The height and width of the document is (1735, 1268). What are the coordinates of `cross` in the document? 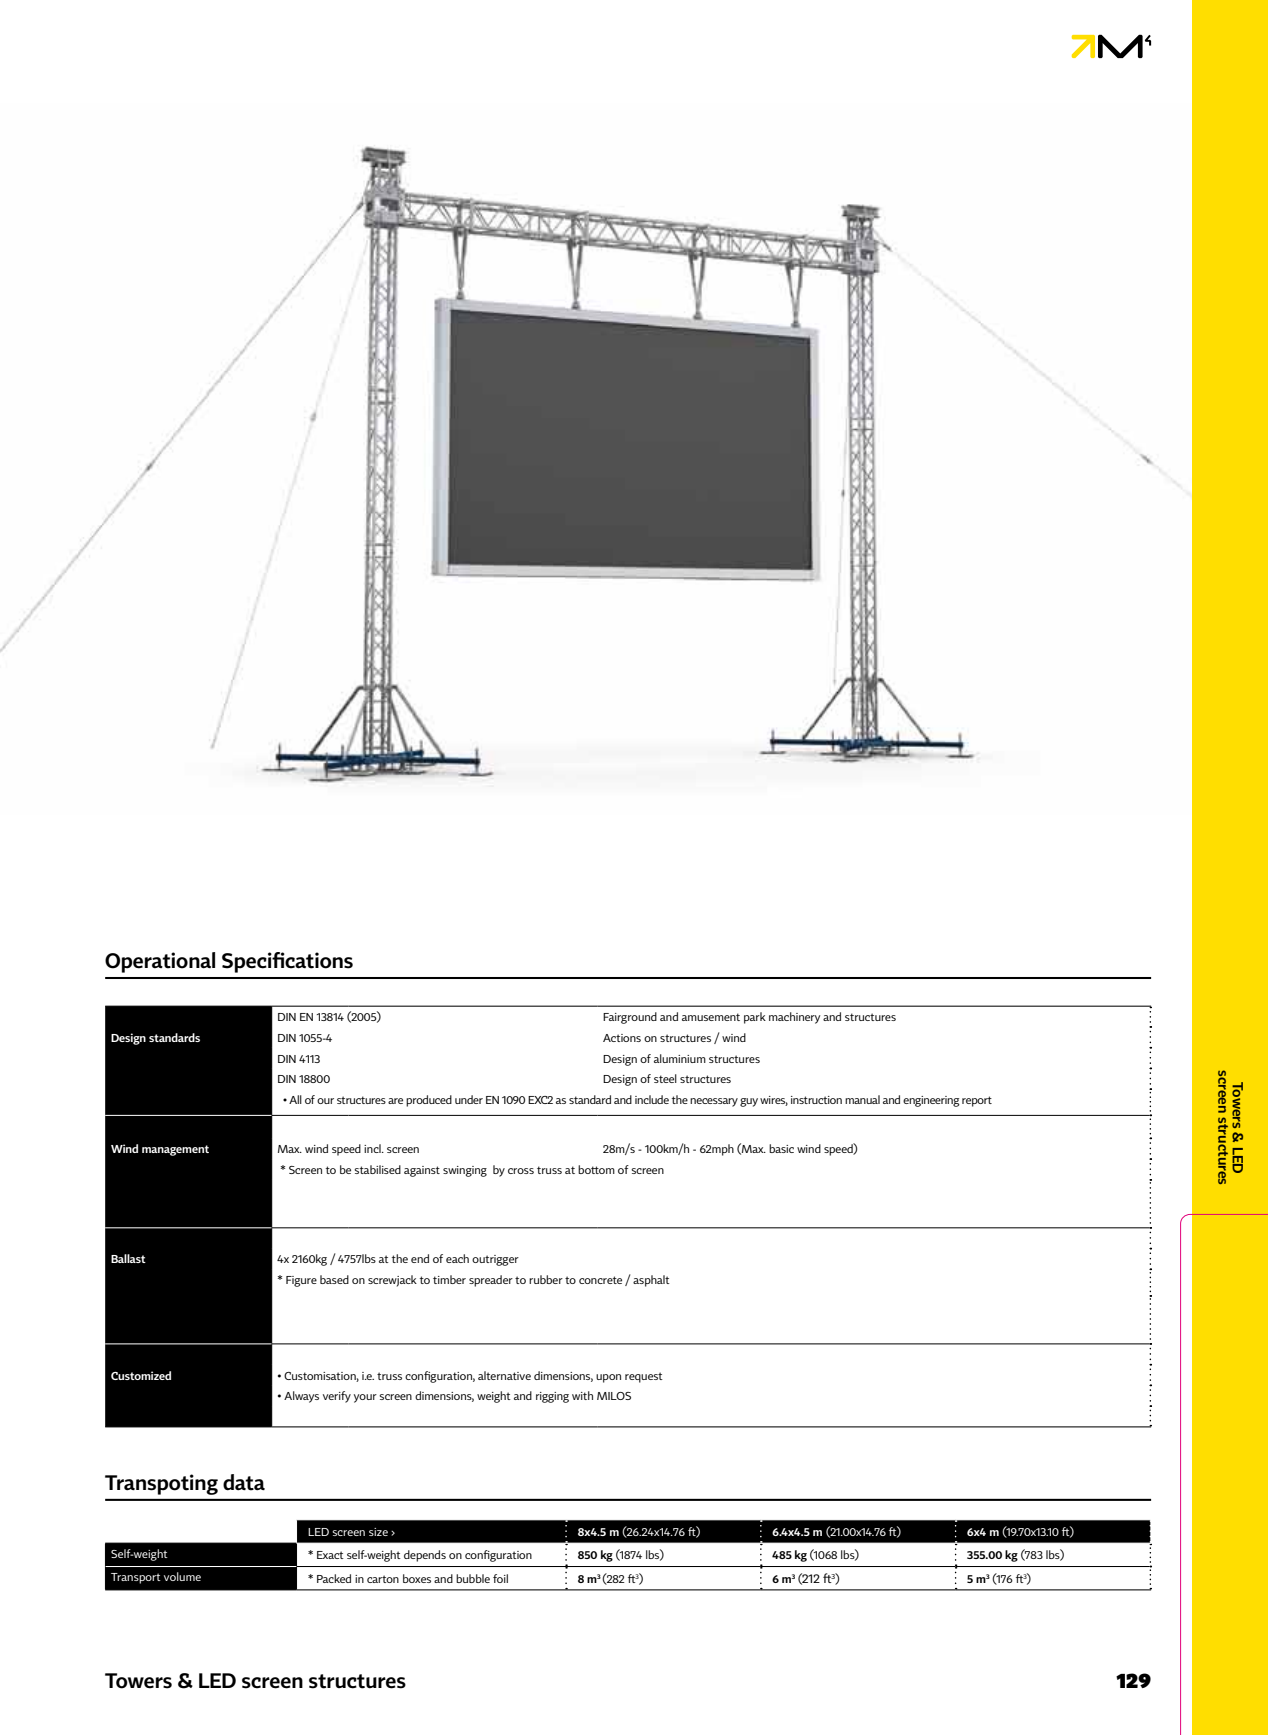 It's located at (521, 1171).
